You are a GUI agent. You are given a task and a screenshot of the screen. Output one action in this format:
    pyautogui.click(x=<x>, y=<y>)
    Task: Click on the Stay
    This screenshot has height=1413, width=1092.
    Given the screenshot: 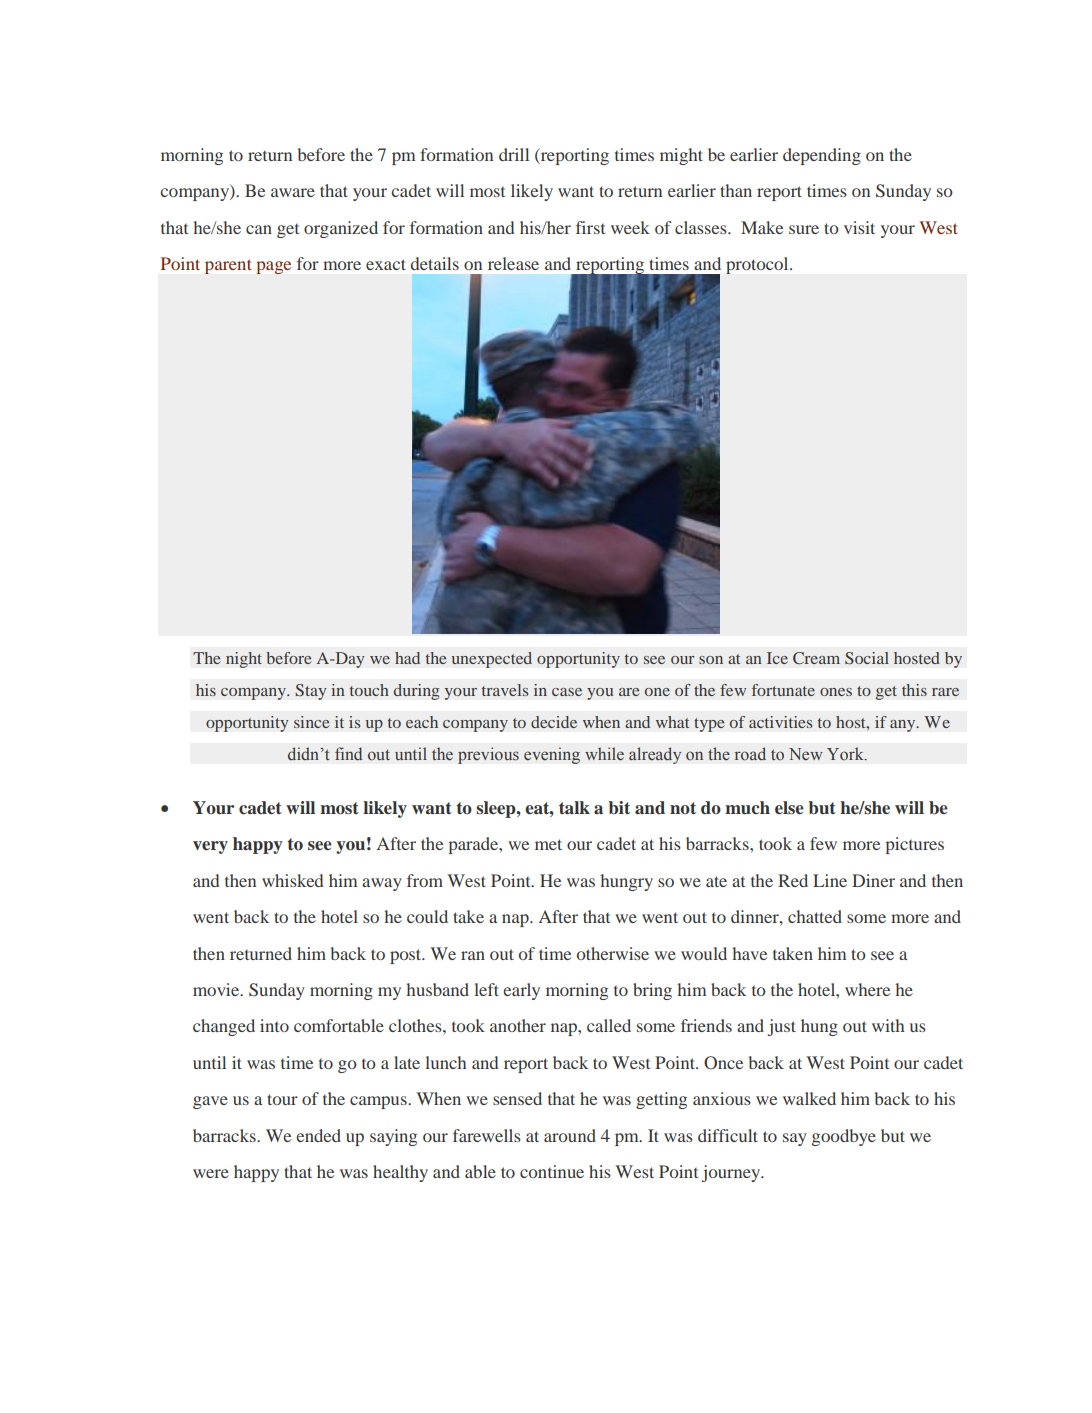 What is the action you would take?
    pyautogui.click(x=311, y=692)
